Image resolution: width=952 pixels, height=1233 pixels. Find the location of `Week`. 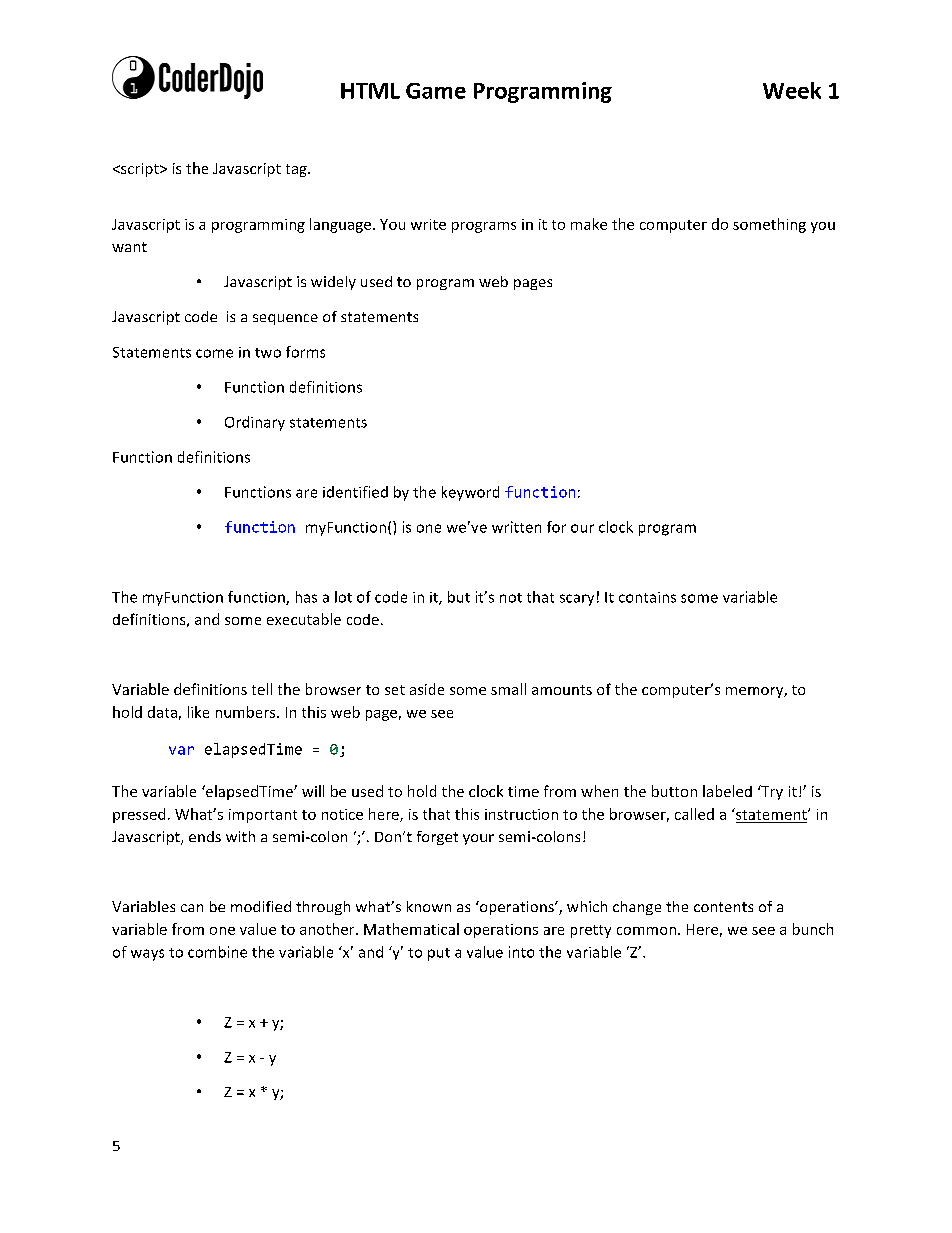

Week is located at coordinates (792, 90).
